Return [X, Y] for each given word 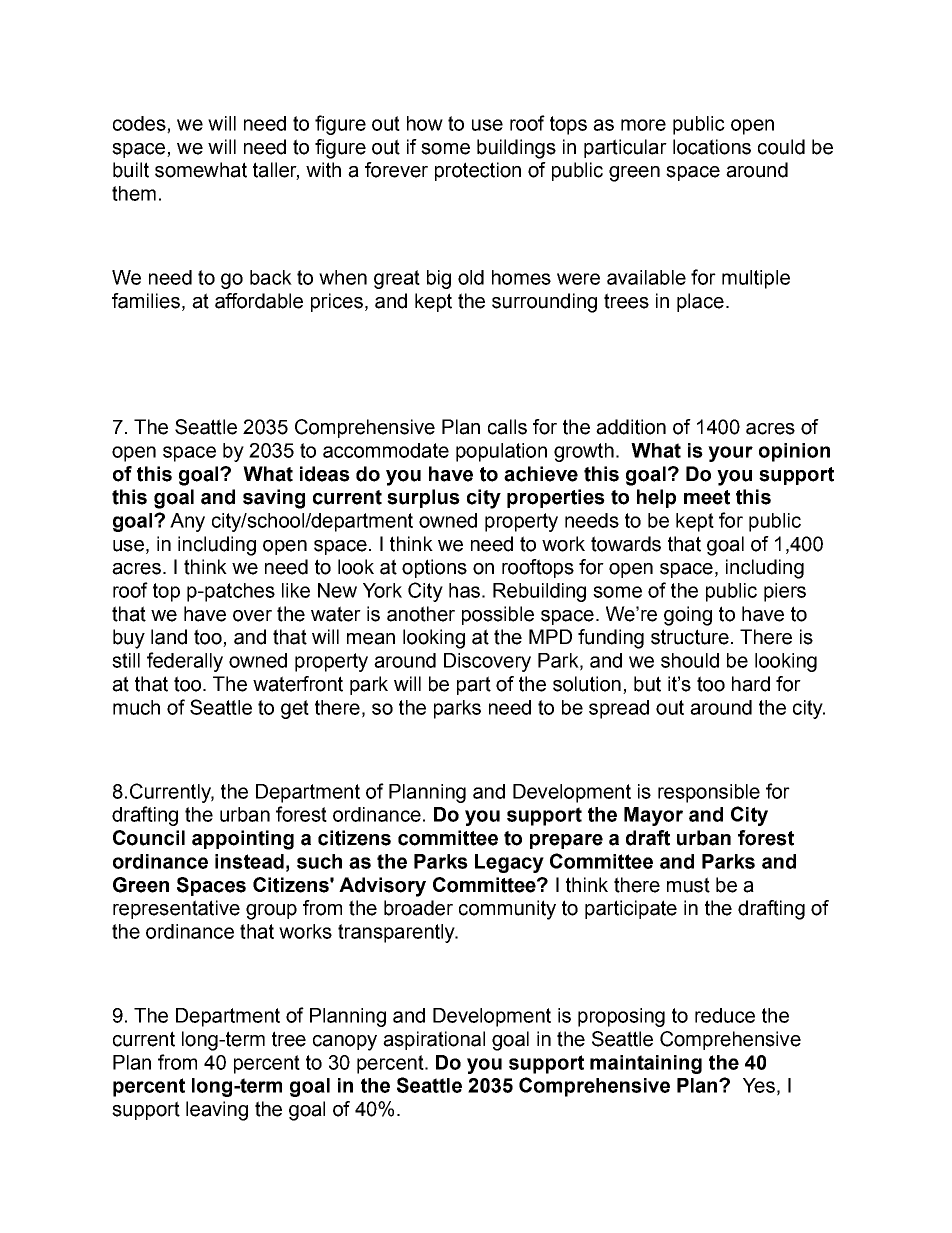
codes [140, 124]
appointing [243, 840]
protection [478, 171]
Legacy [509, 863]
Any [187, 522]
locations [712, 147]
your [730, 454]
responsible [709, 793]
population [501, 452]
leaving [217, 1111]
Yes [759, 1085]
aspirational [434, 1040]
